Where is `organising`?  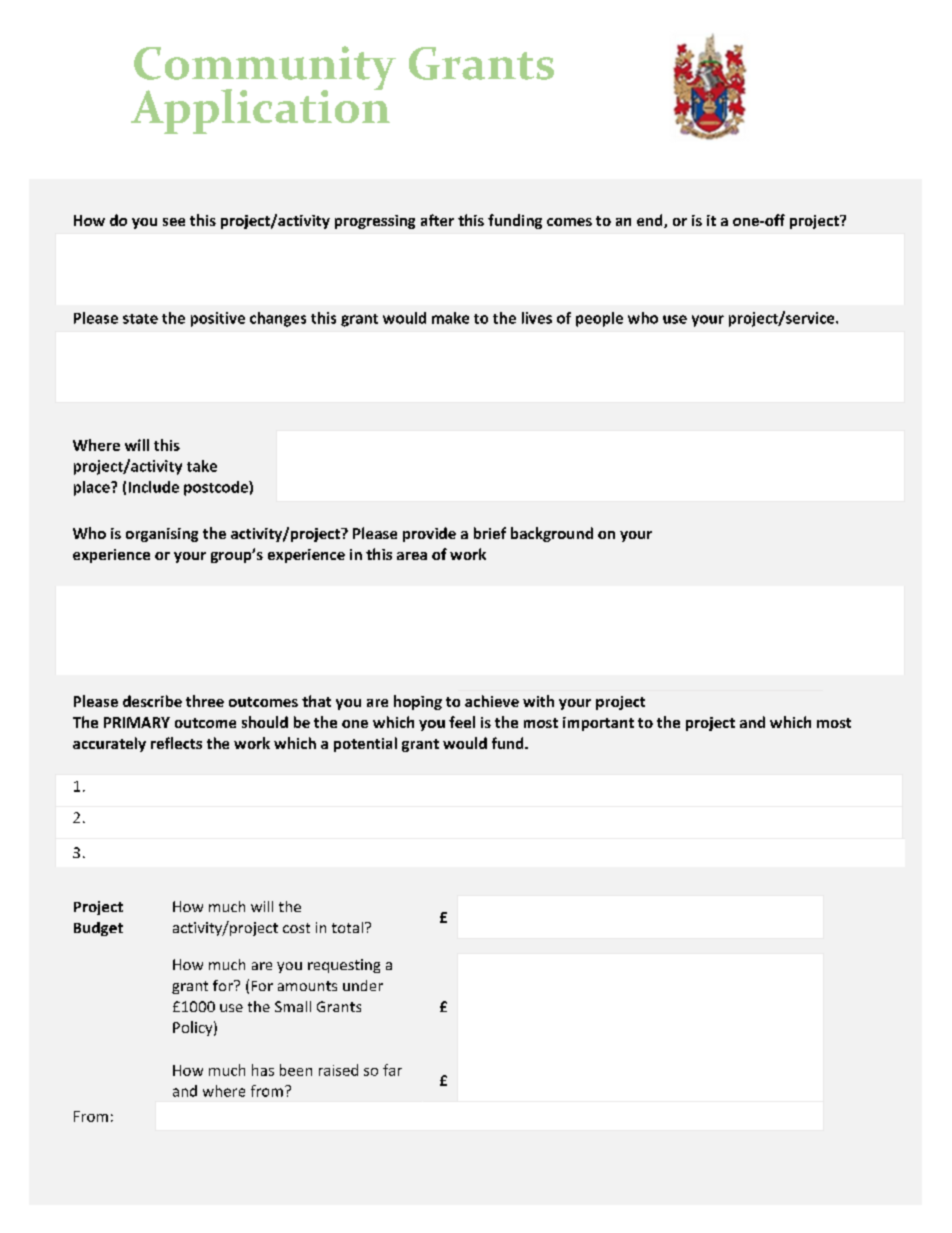
organising is located at coordinates (162, 535).
